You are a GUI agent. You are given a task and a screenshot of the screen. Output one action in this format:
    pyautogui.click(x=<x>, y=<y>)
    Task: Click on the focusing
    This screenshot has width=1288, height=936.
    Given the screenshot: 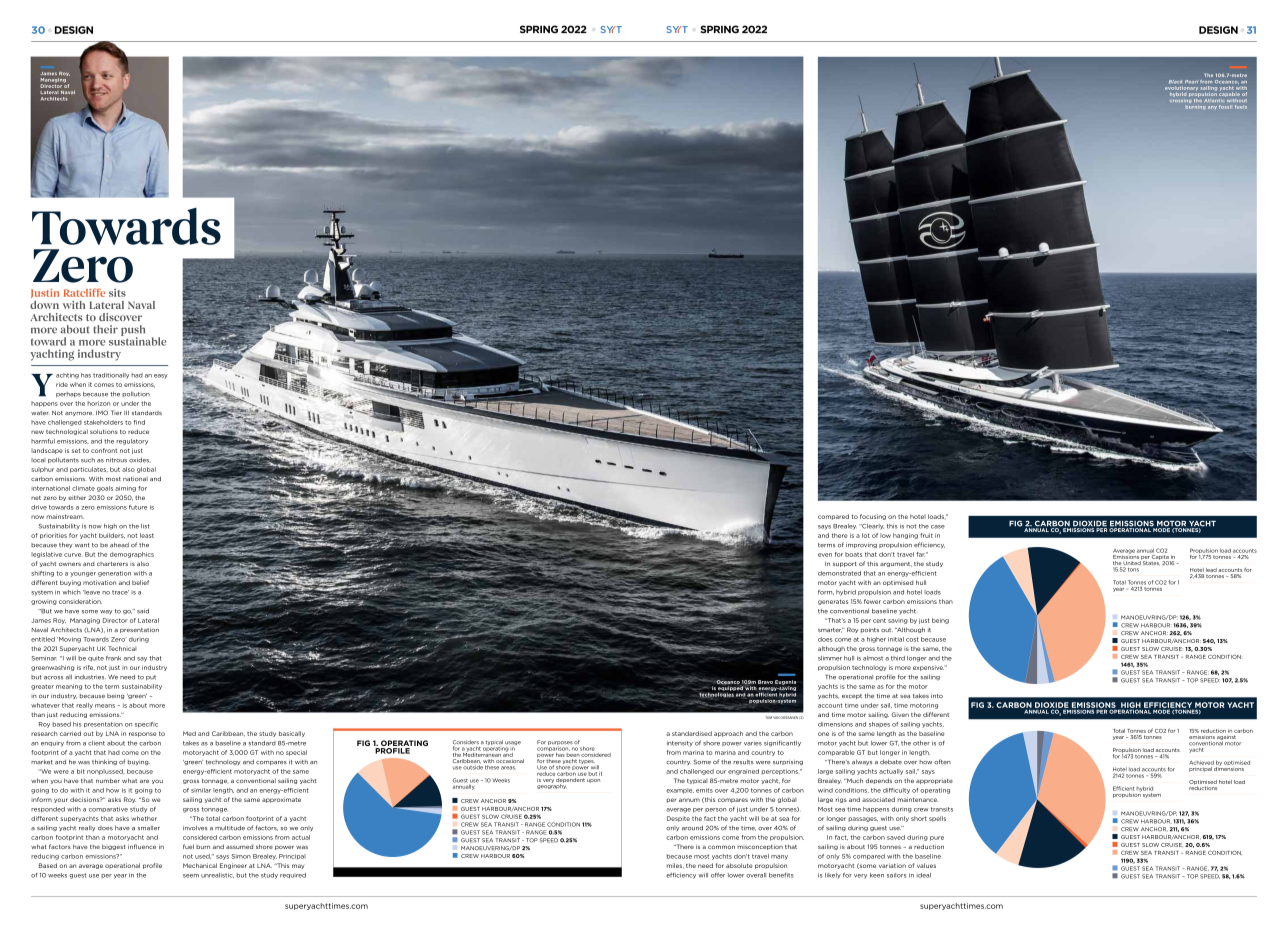 What is the action you would take?
    pyautogui.click(x=873, y=517)
